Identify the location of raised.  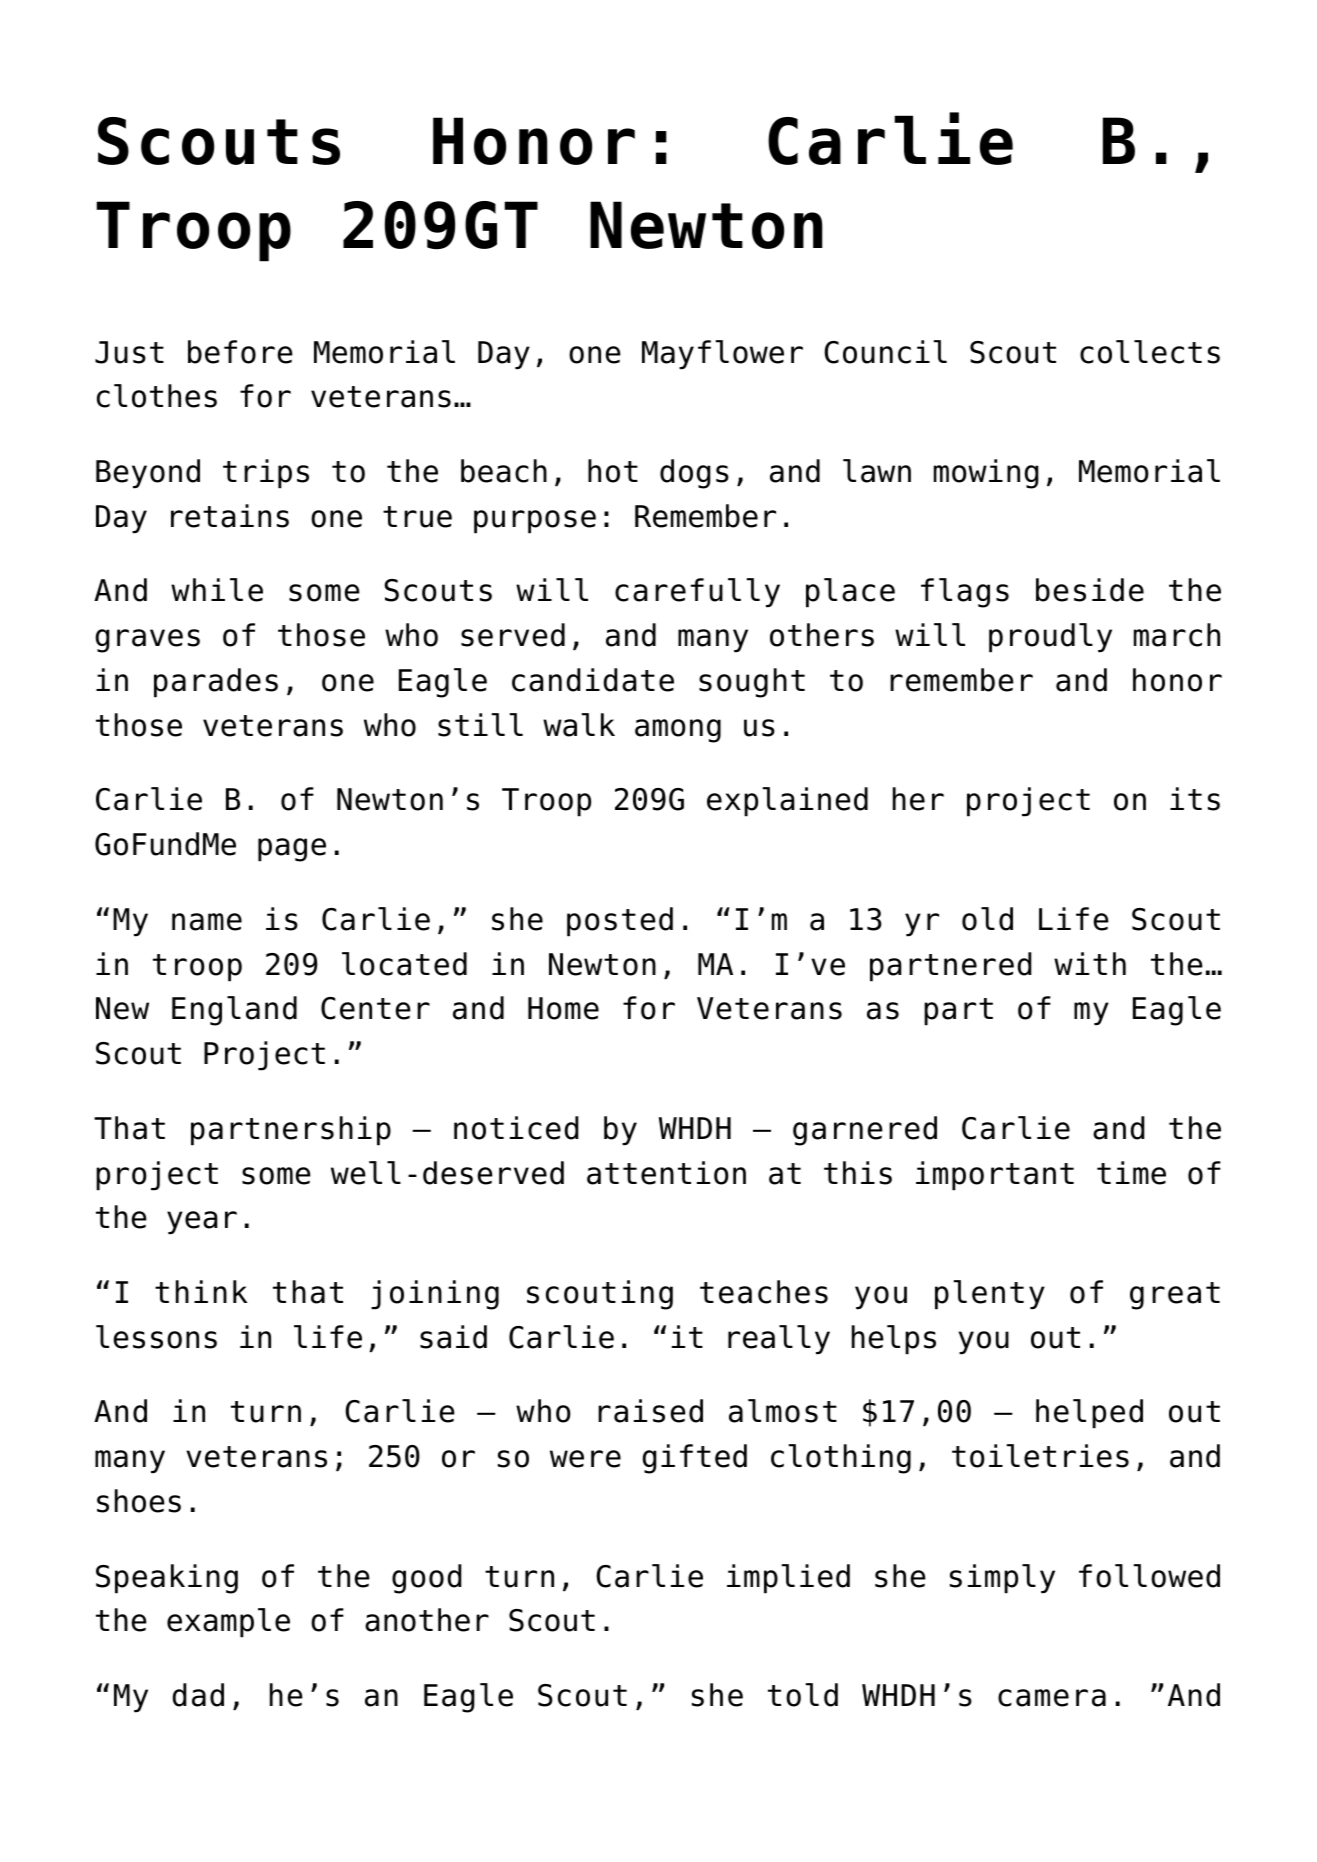
(650, 1411).
